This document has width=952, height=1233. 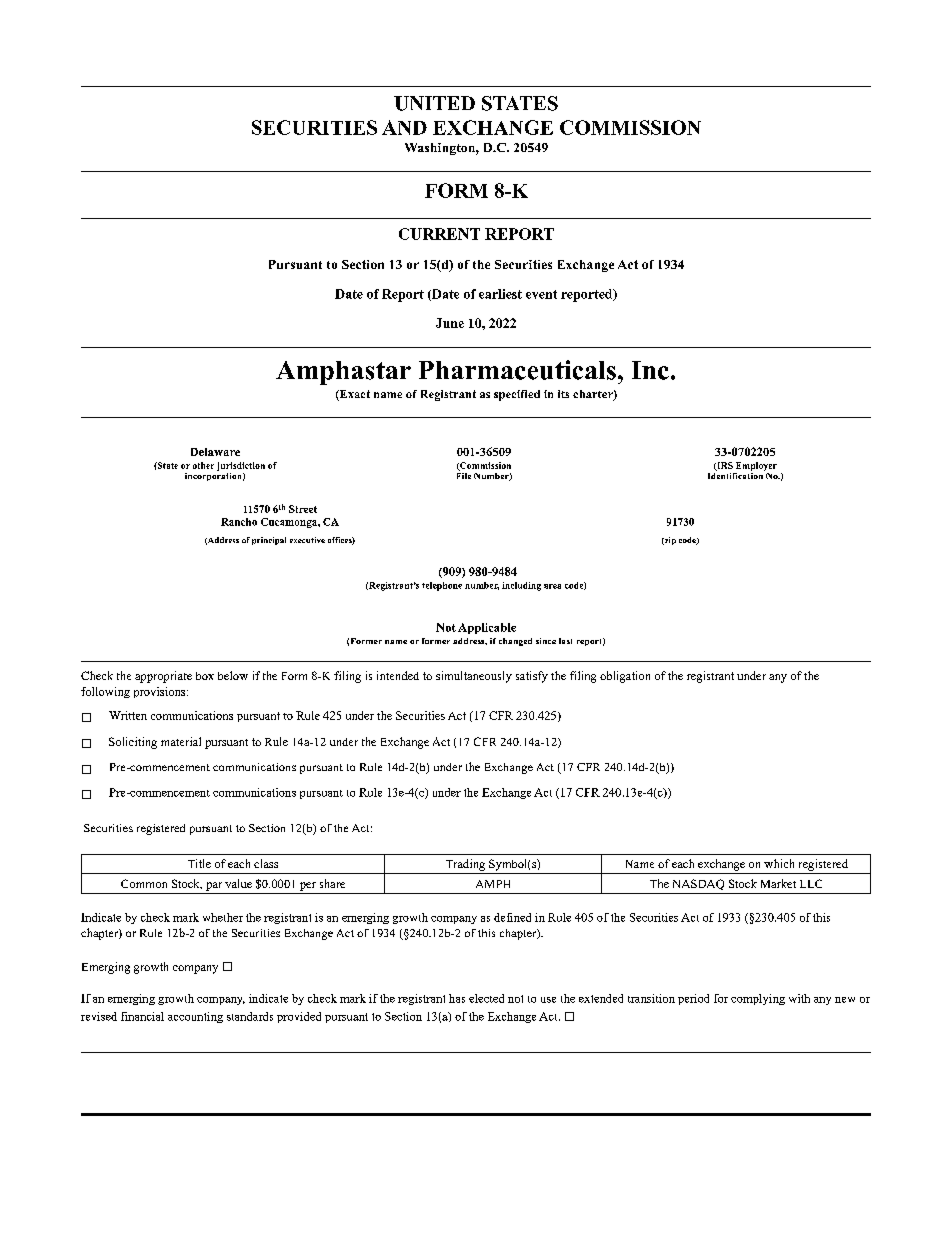 What do you see at coordinates (625, 677) in the document?
I see `obligation` at bounding box center [625, 677].
